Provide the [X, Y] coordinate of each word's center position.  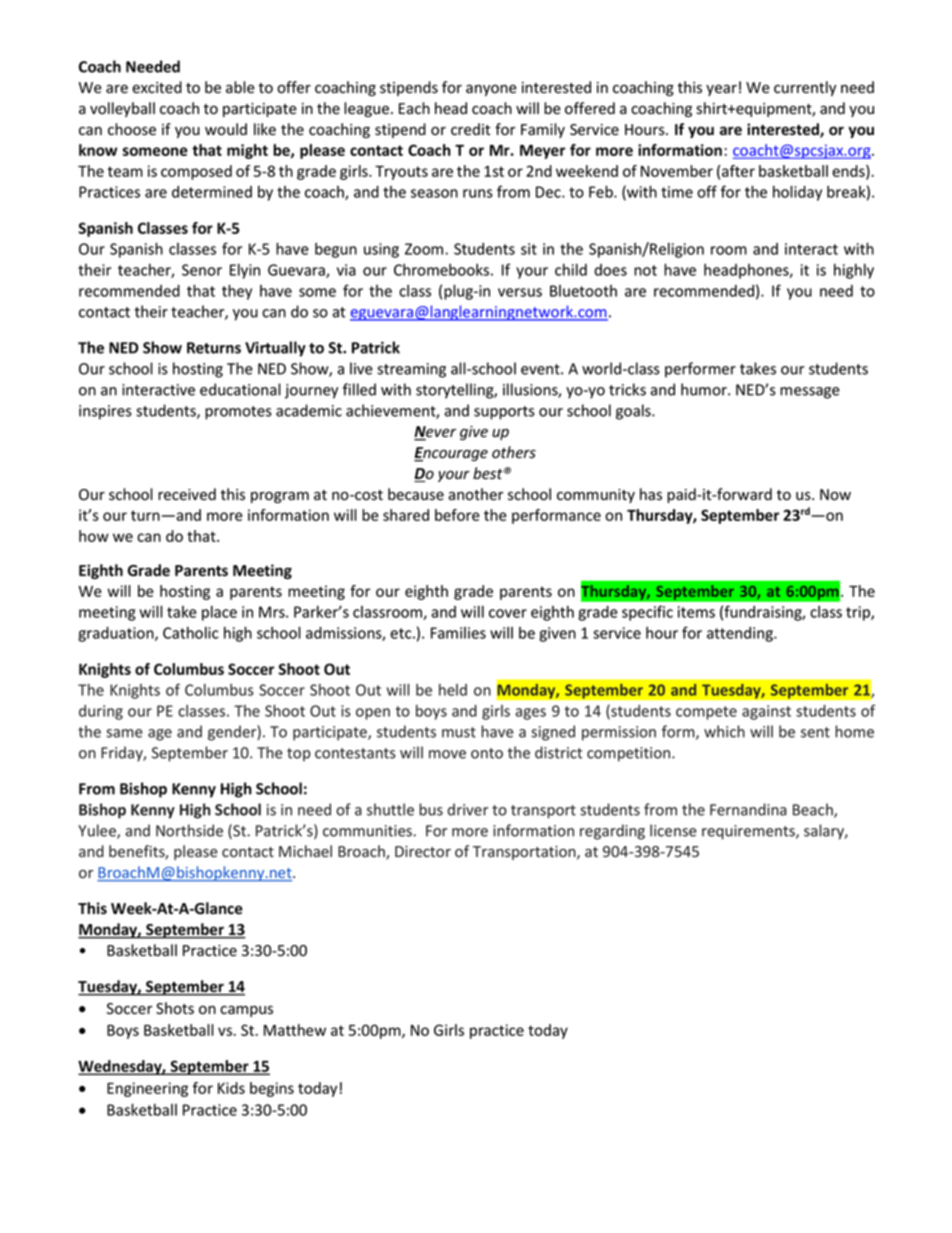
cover [508, 613]
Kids [231, 1088]
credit [470, 129]
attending [741, 634]
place [219, 613]
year [721, 90]
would [226, 129]
